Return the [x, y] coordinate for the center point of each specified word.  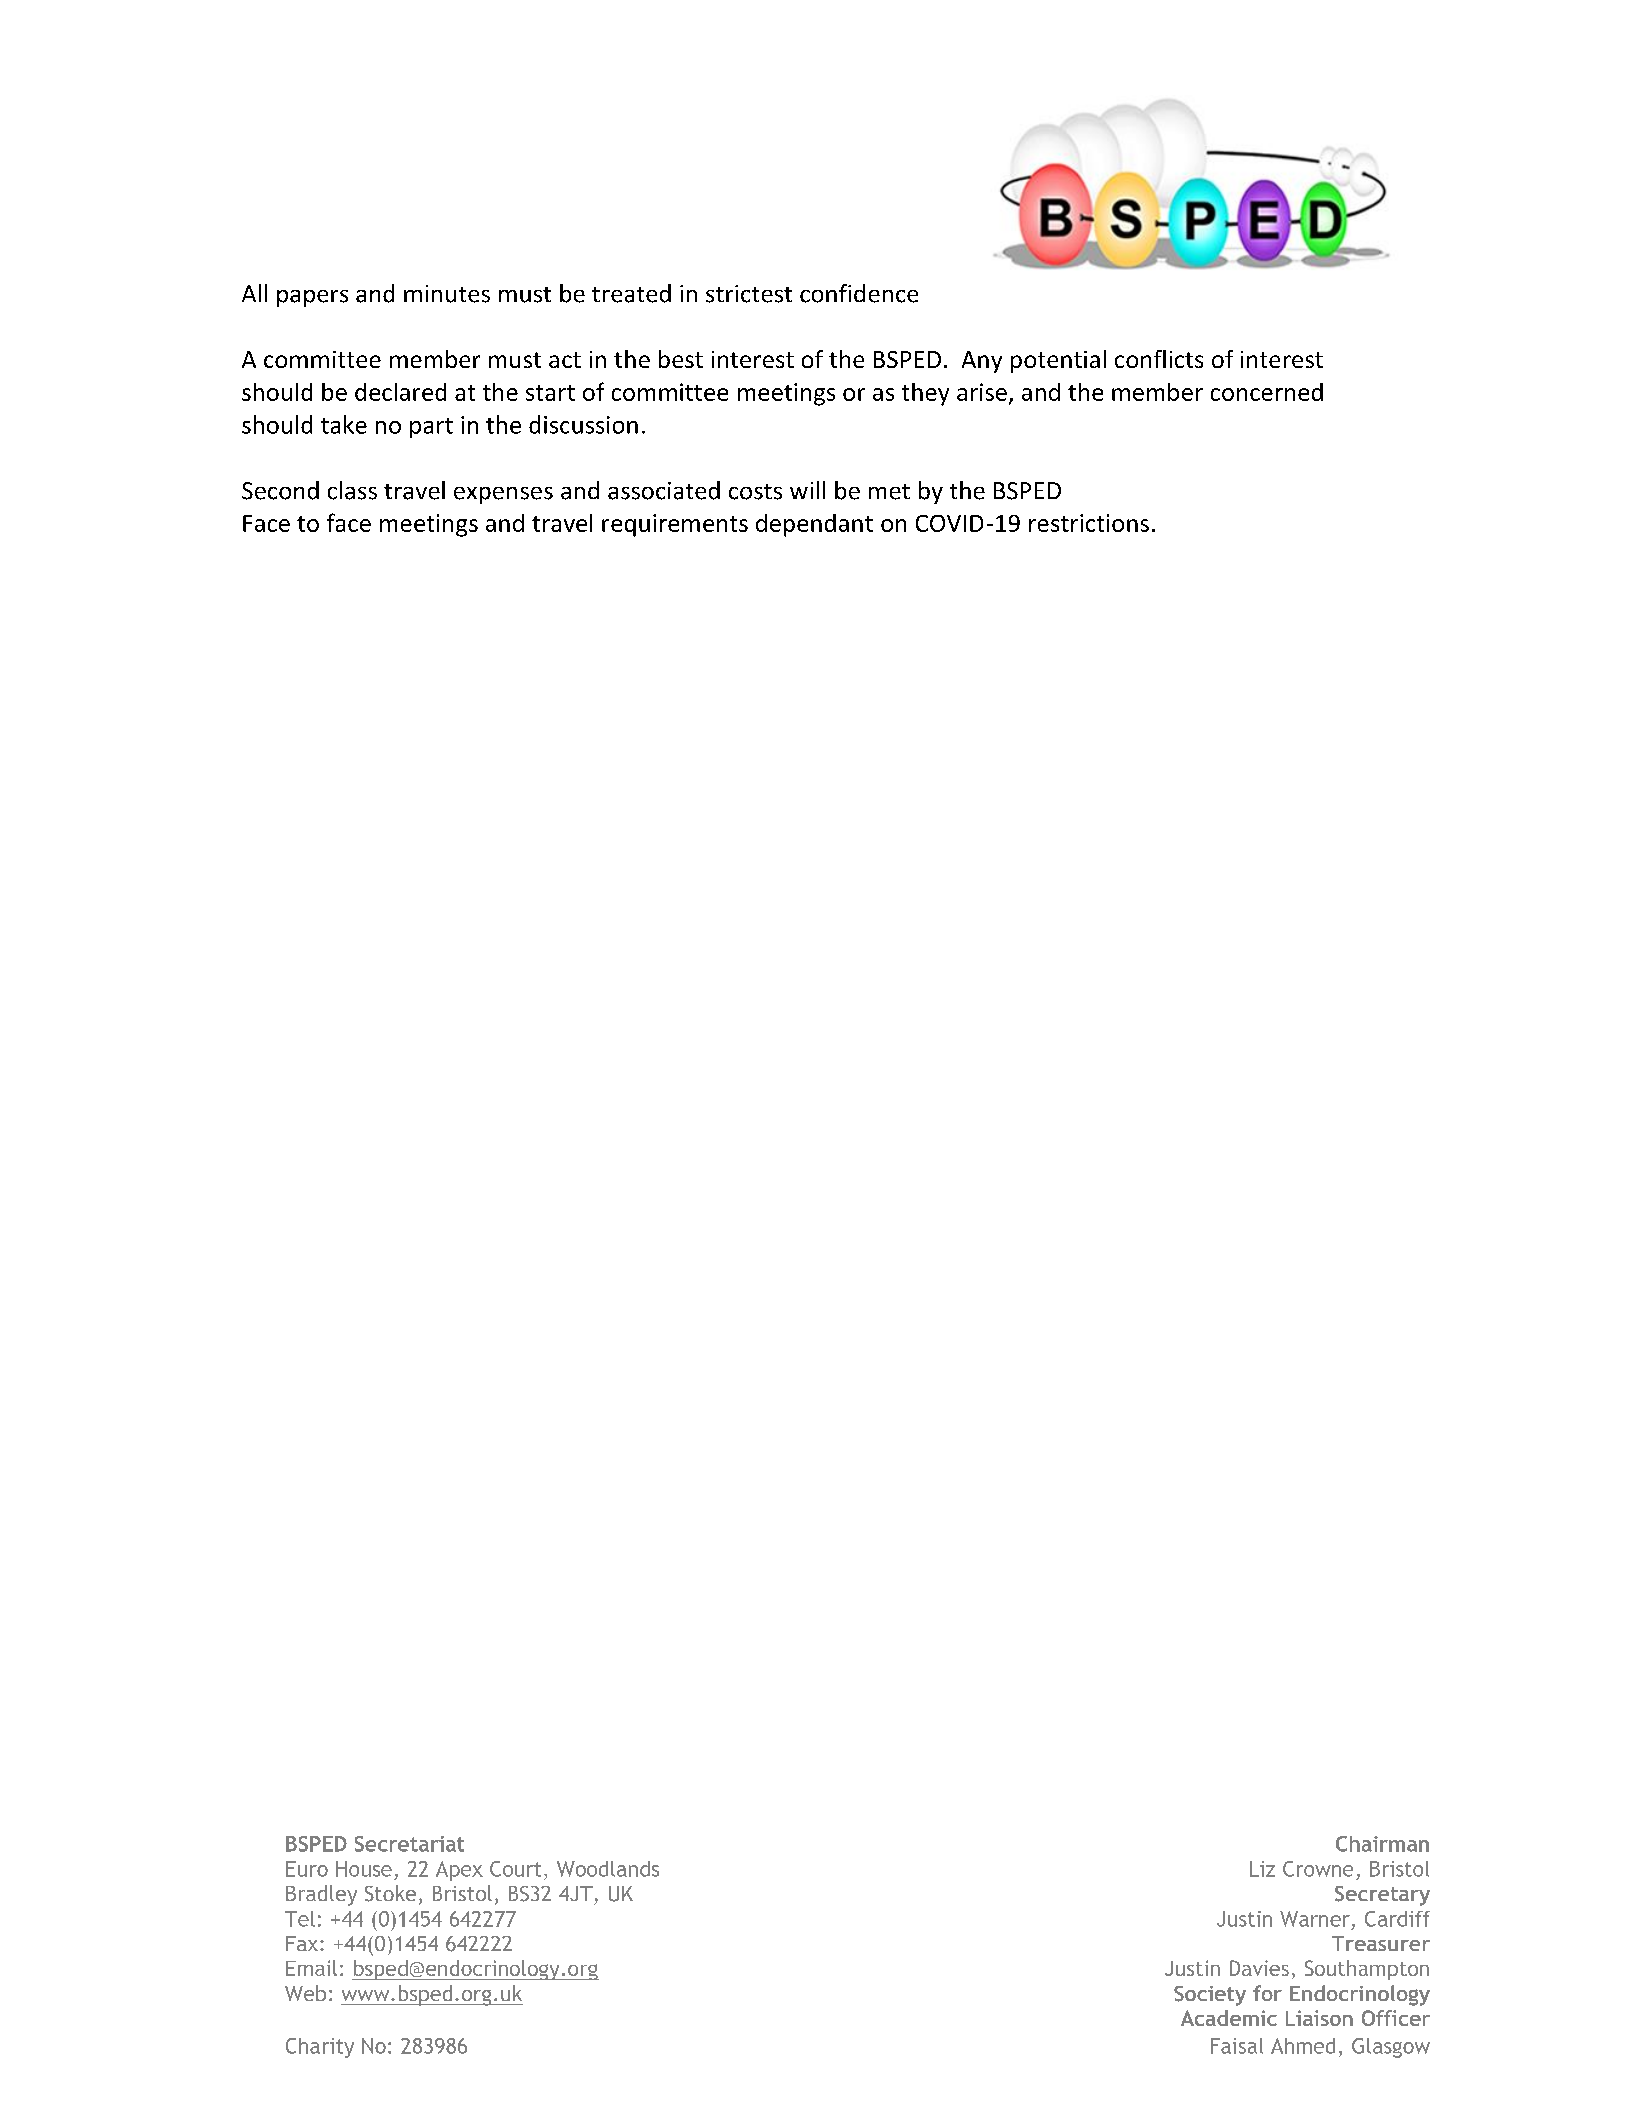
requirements [675, 525]
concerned [1267, 392]
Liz [1262, 1869]
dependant [814, 525]
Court [515, 1869]
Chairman [1382, 1844]
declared [400, 392]
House [364, 1869]
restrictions [1089, 523]
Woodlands [608, 1869]
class [352, 490]
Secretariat [409, 1844]
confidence [859, 293]
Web [305, 1993]
